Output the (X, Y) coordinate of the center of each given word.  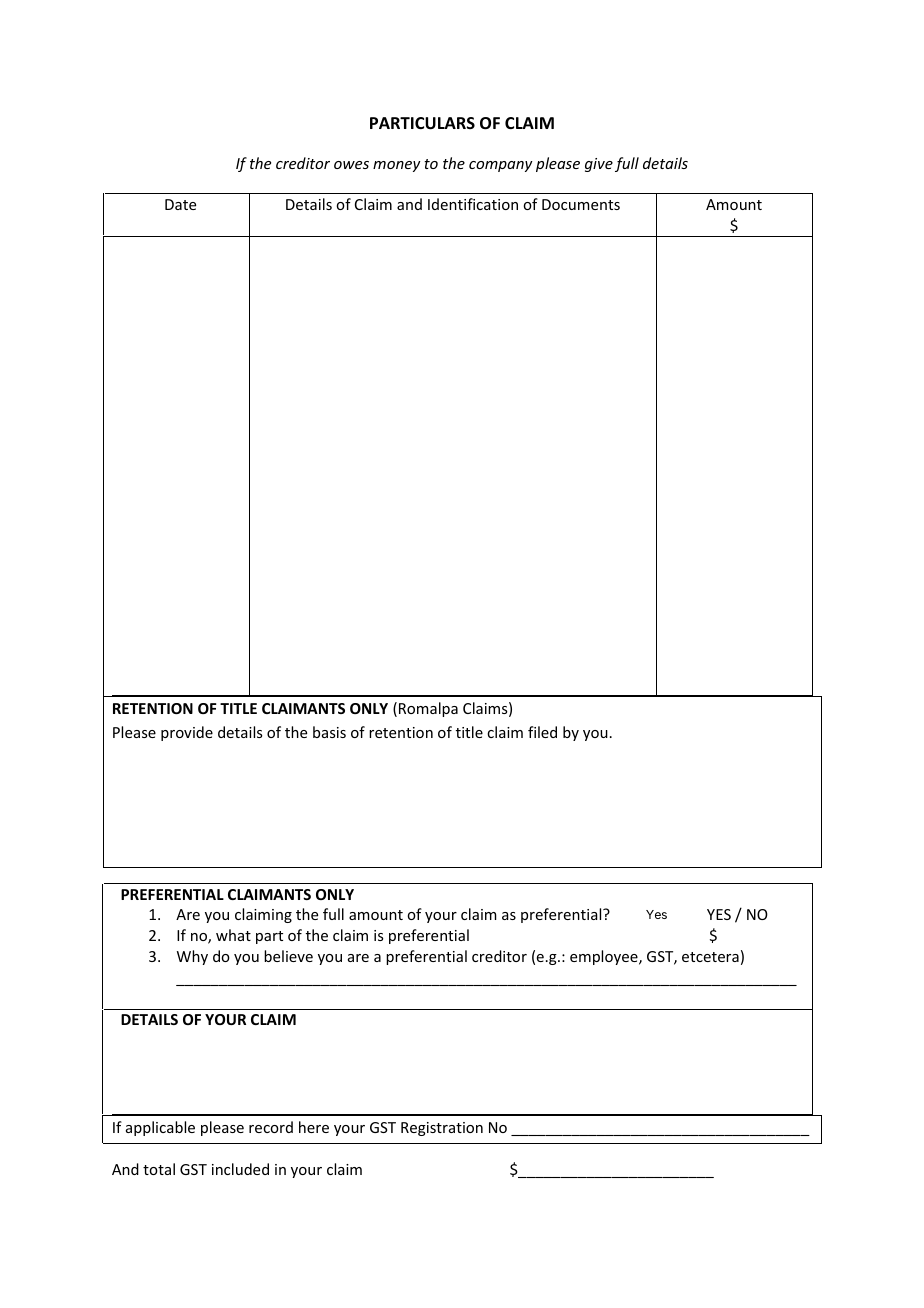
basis (329, 732)
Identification (473, 204)
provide (187, 733)
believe (288, 956)
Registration (442, 1129)
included (240, 1169)
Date (180, 204)
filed (542, 732)
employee (605, 957)
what (233, 935)
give (599, 165)
